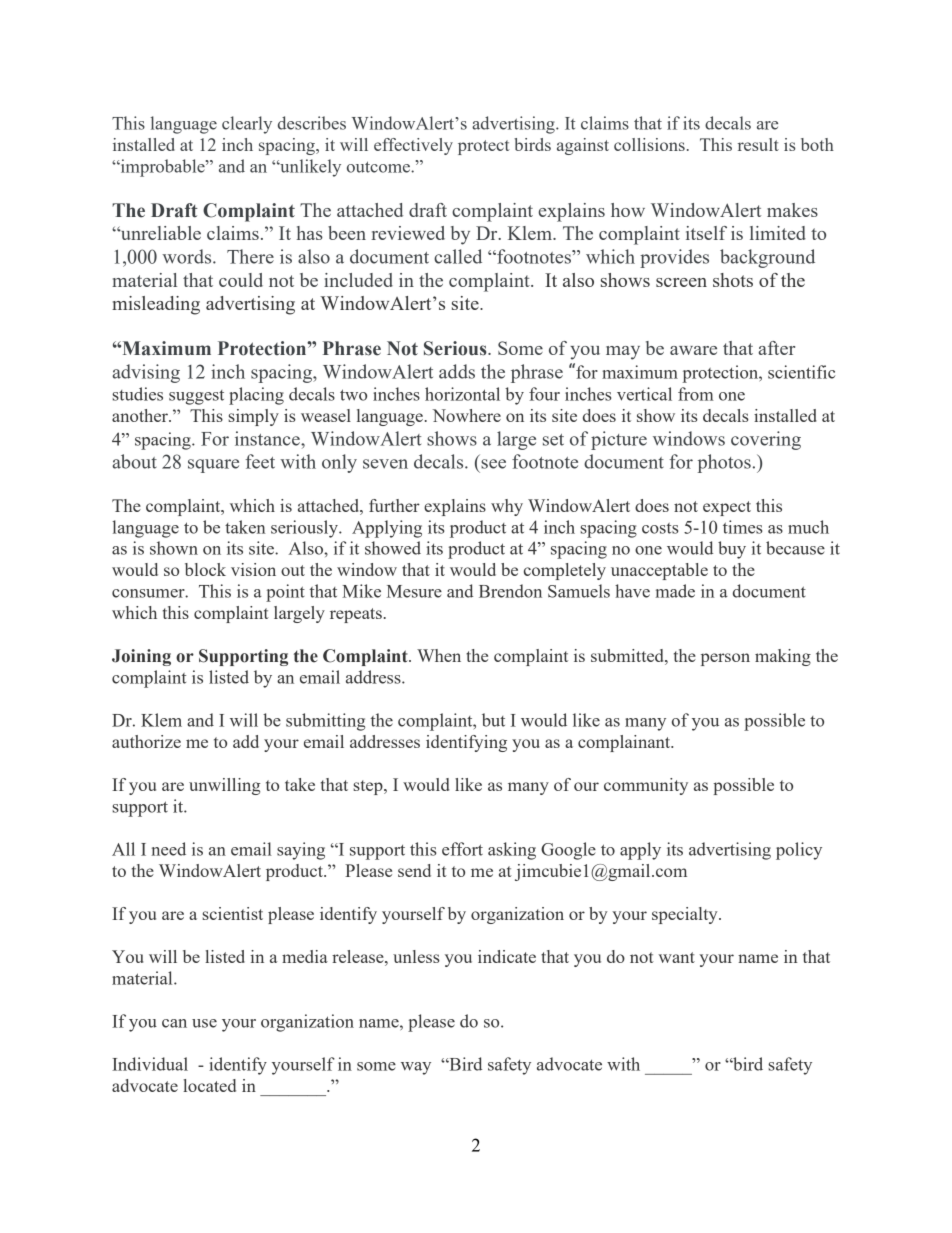 The image size is (952, 1233). I want to click on clearly, so click(247, 125).
